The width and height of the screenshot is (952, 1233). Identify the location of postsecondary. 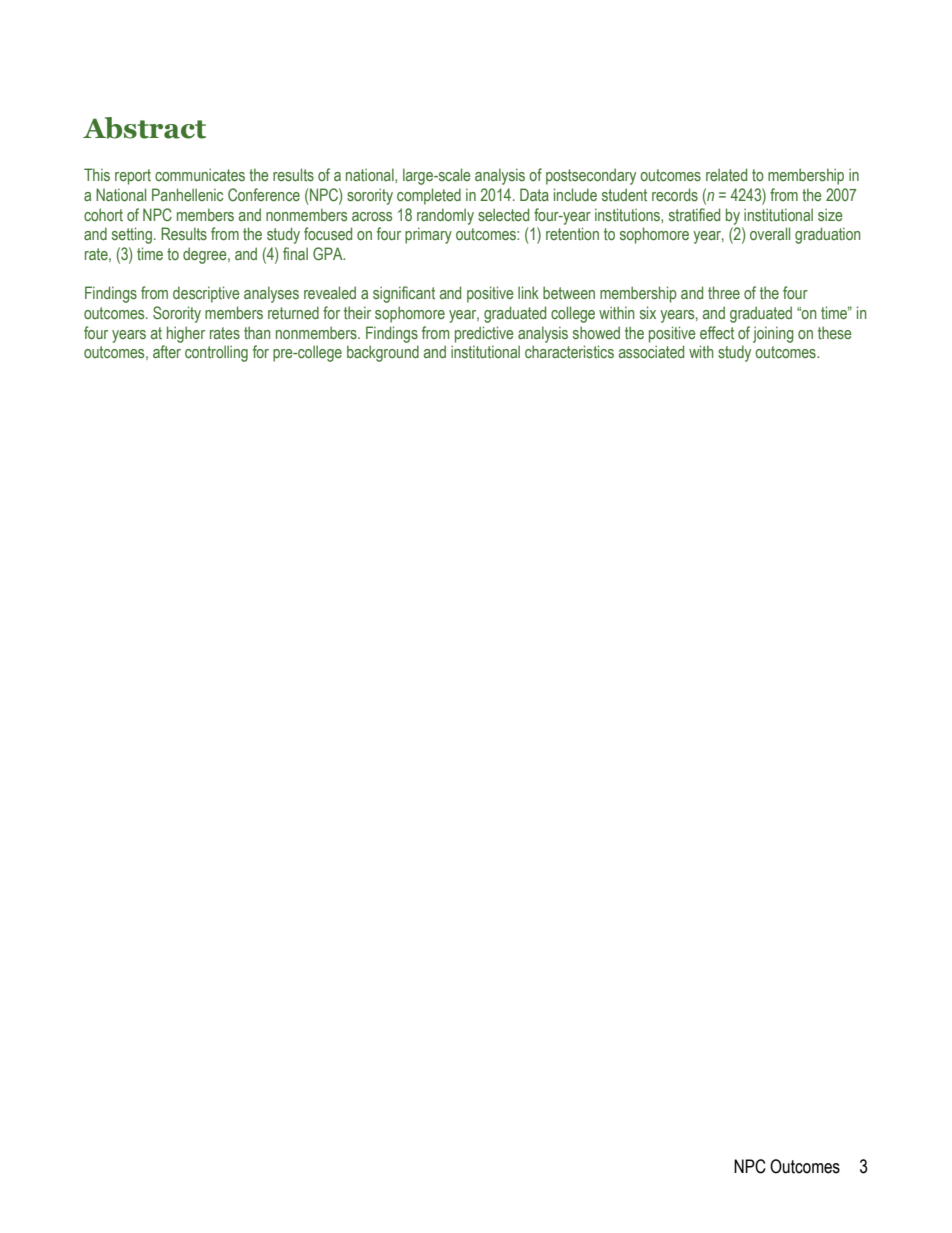
(591, 176).
